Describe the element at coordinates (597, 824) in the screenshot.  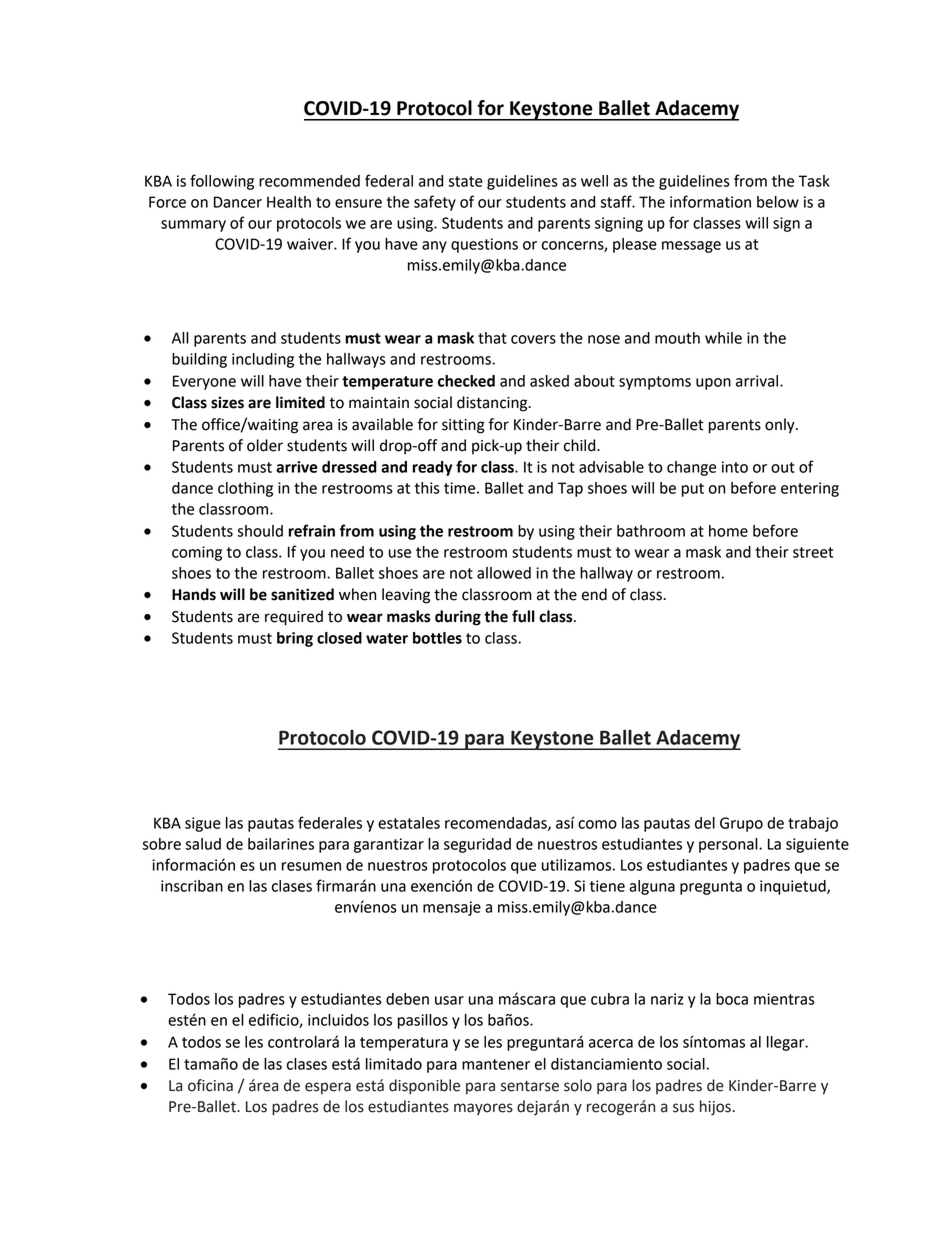
I see `como` at that location.
